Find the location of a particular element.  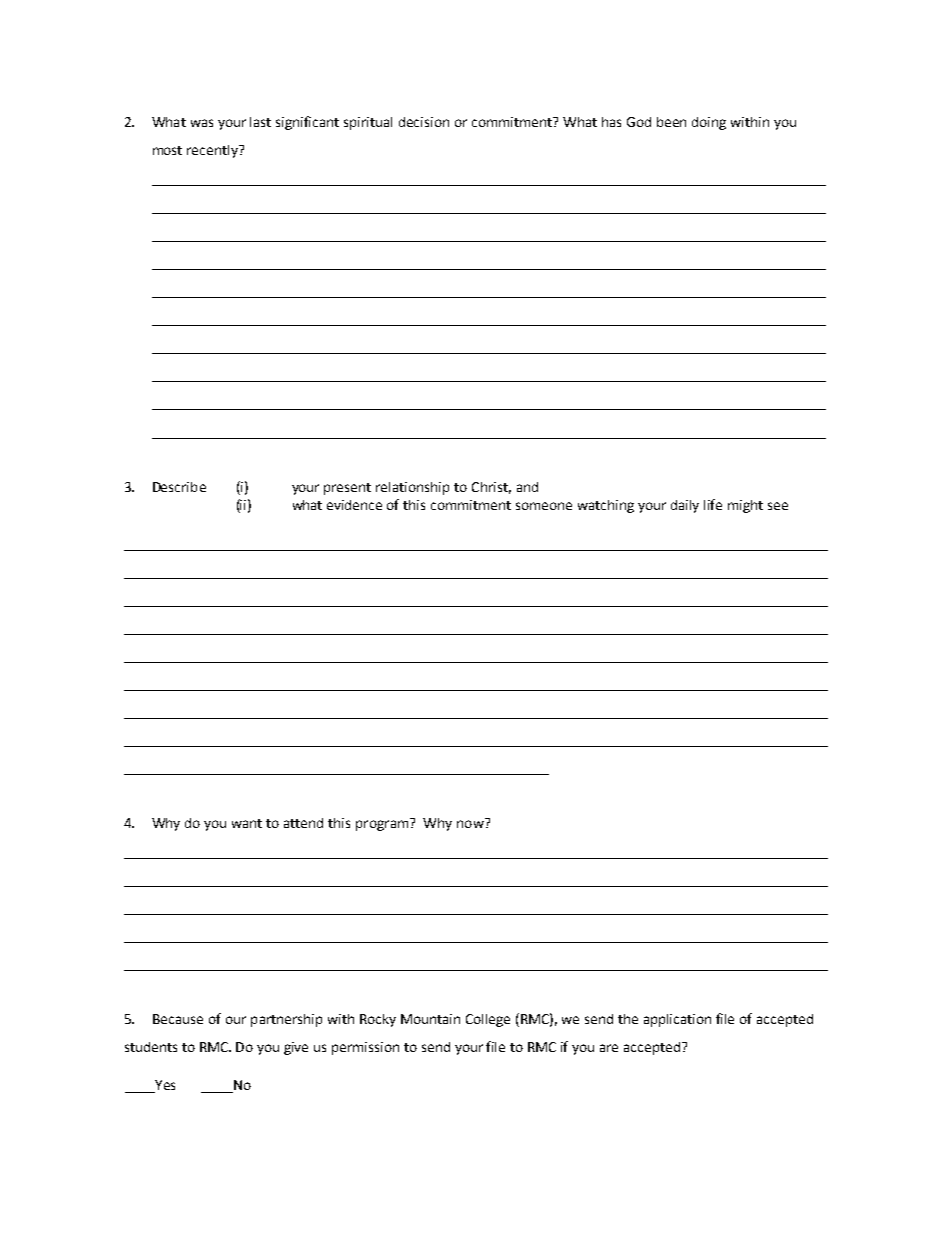

relationship is located at coordinates (412, 488).
